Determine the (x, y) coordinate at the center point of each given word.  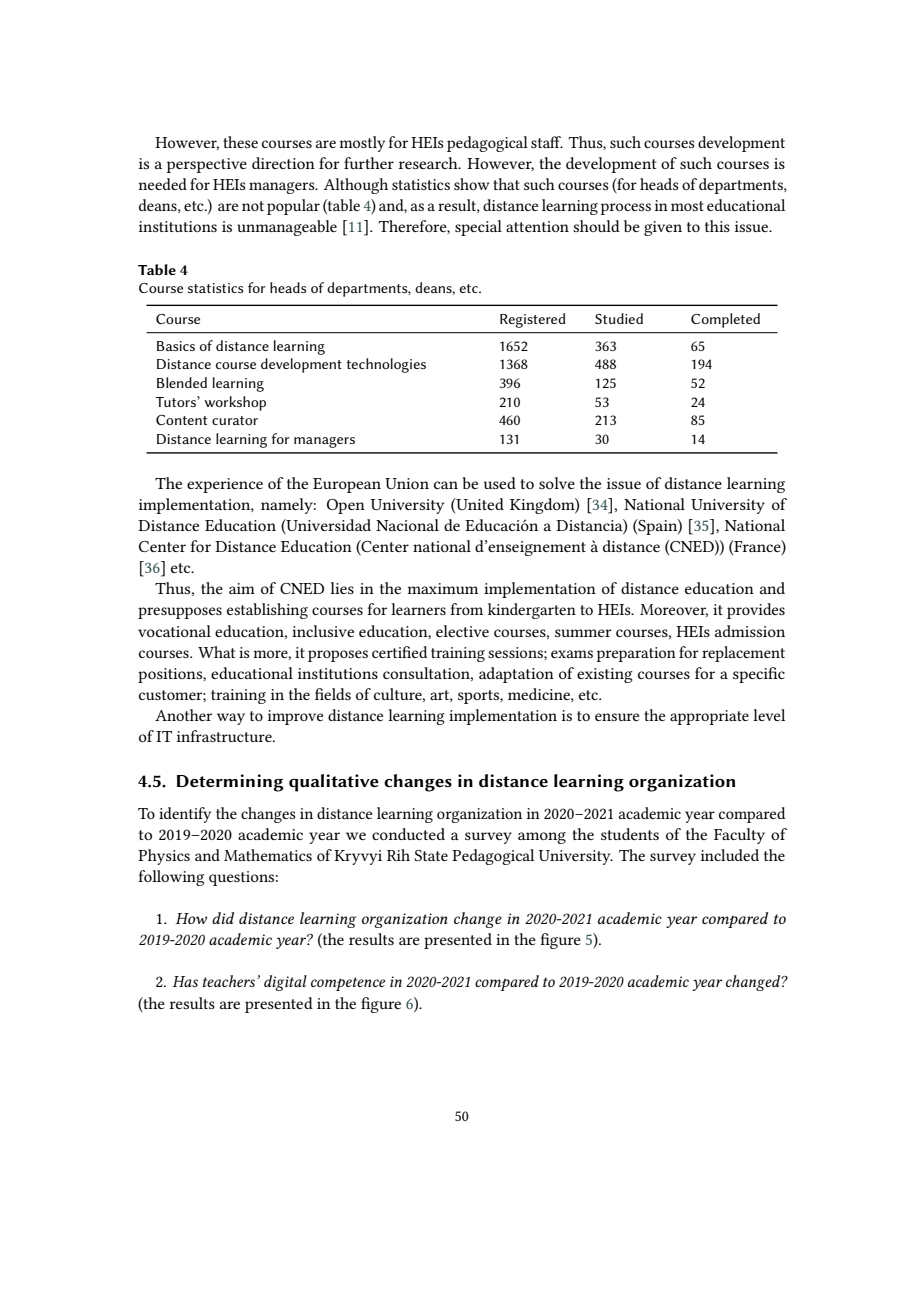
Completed (725, 320)
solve (557, 483)
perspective (207, 165)
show (472, 184)
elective (462, 631)
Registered (532, 320)
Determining (230, 783)
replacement (743, 654)
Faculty (739, 836)
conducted (408, 834)
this (717, 226)
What (216, 652)
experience (225, 485)
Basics (176, 346)
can (446, 485)
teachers (230, 981)
